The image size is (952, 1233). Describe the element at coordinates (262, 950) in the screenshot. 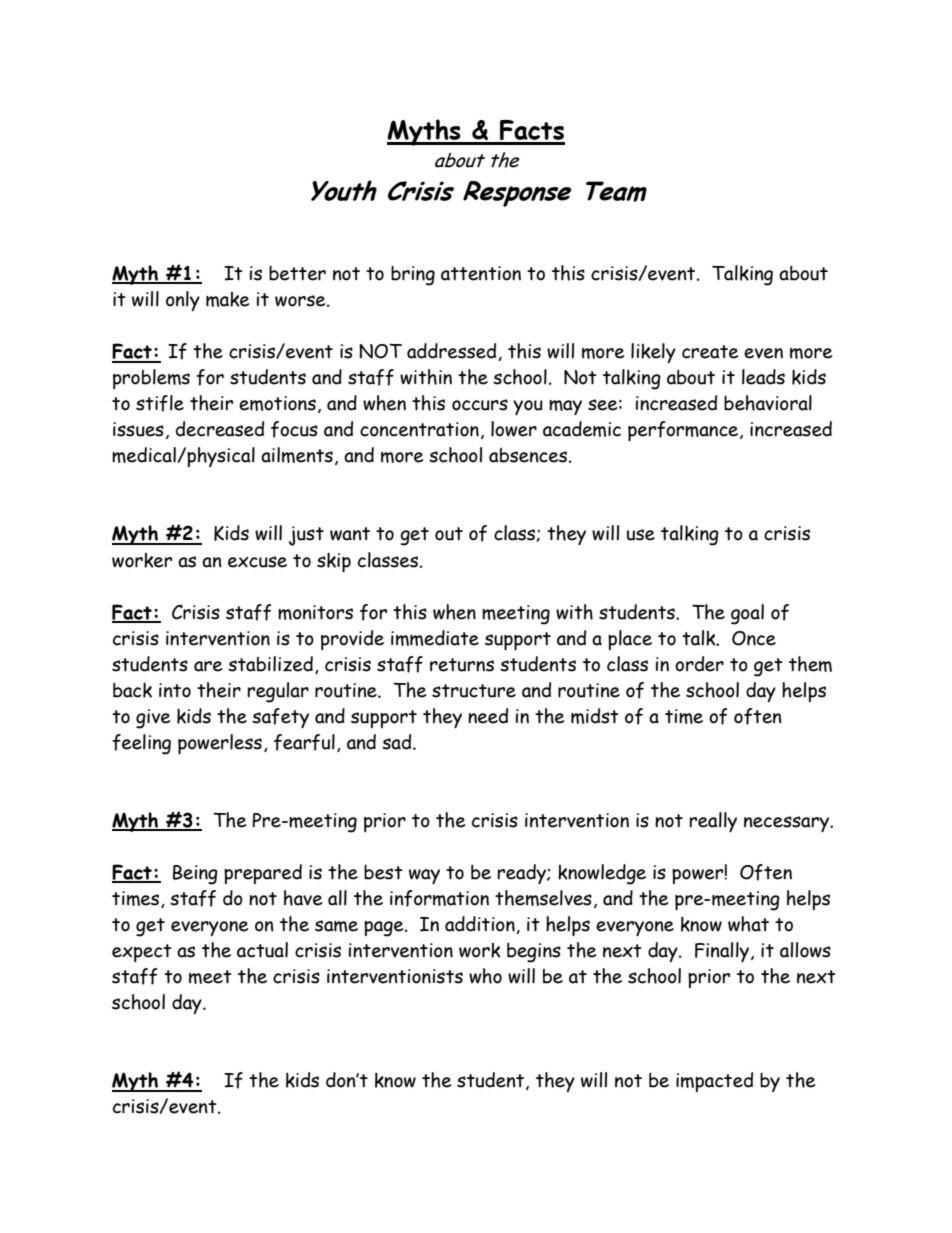

I see `actual` at that location.
